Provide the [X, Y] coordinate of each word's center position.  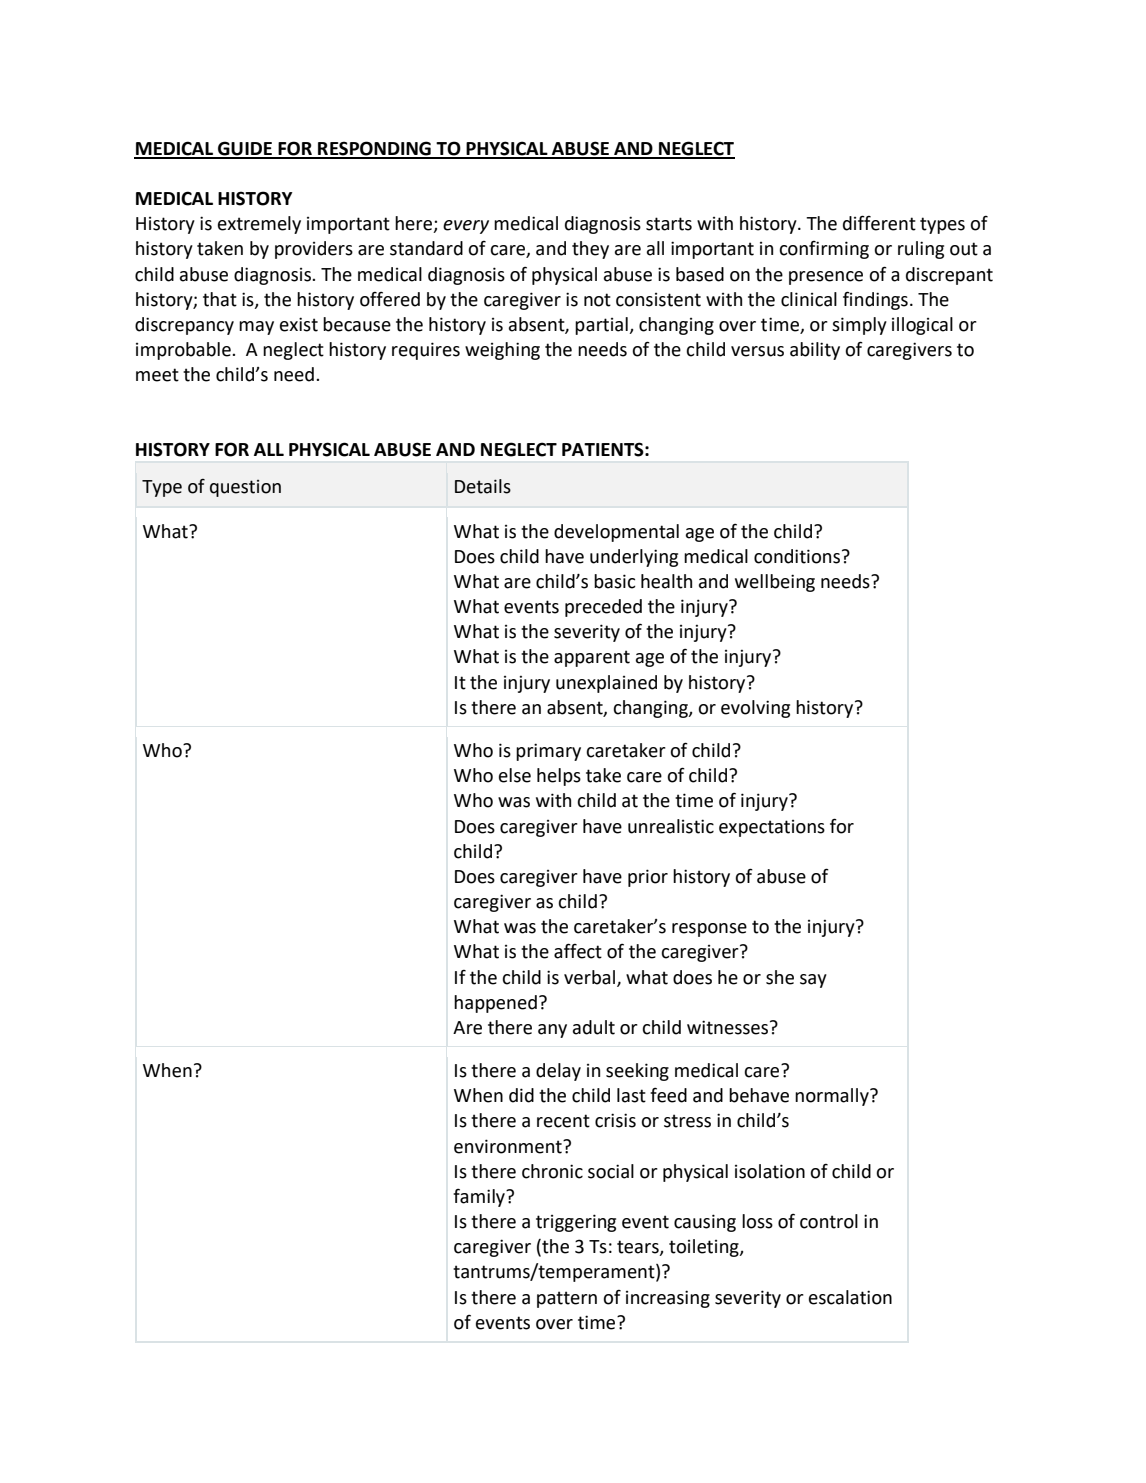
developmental [616, 533]
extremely [259, 225]
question [245, 488]
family [480, 1197]
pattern [567, 1299]
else [515, 775]
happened [495, 1004]
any [552, 1031]
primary [548, 752]
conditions [797, 556]
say [813, 981]
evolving [755, 709]
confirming [824, 250]
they [590, 250]
